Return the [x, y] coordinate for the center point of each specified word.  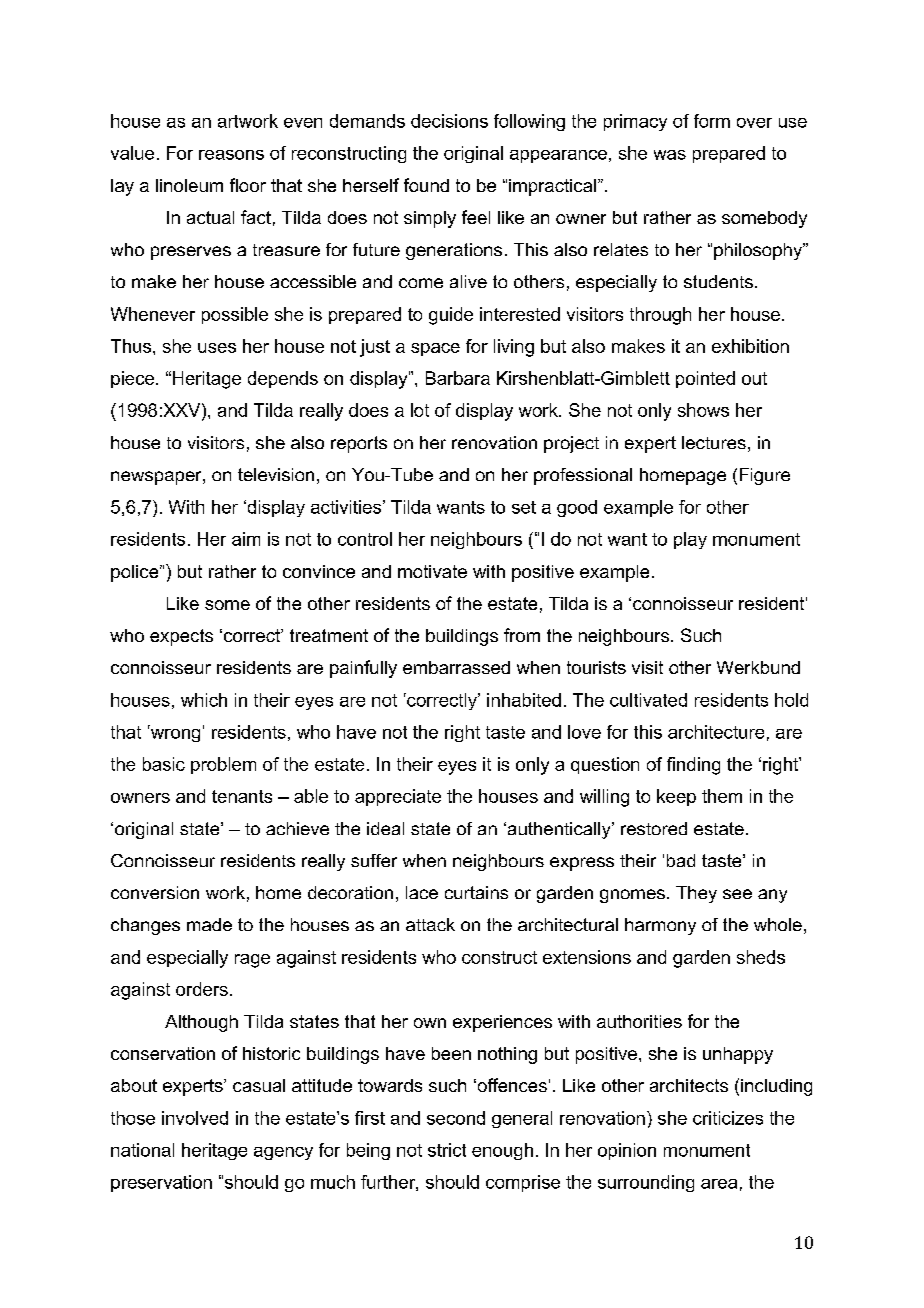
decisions [449, 121]
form [712, 121]
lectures [714, 442]
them [722, 796]
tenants [242, 796]
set [524, 507]
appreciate [398, 797]
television [276, 474]
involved [195, 1118]
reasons [231, 155]
